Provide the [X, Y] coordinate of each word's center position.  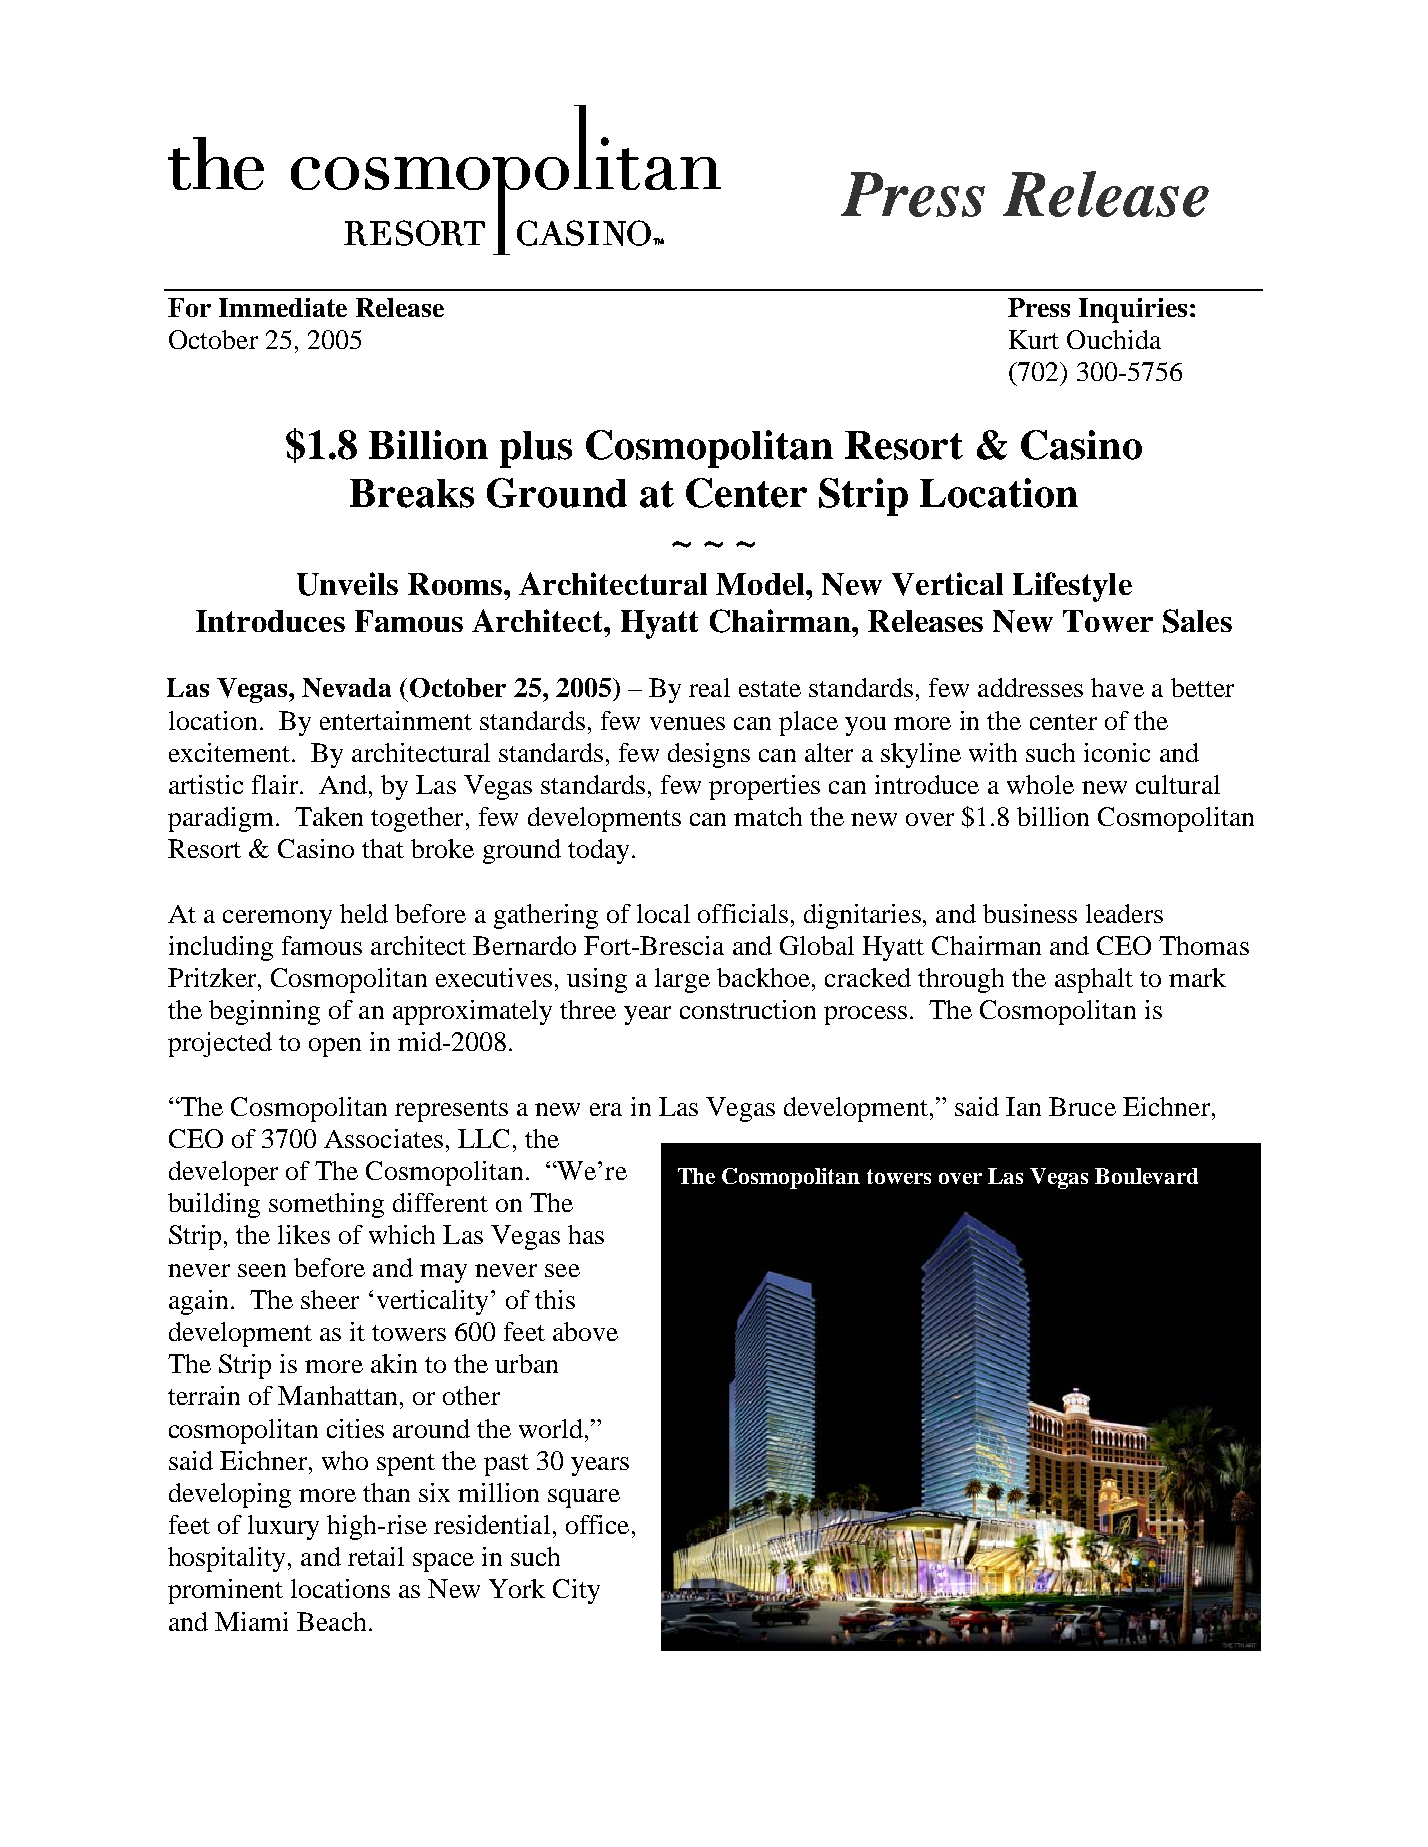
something [326, 1205]
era [606, 1109]
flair [275, 784]
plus [536, 449]
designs [709, 755]
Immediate [283, 307]
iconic [1117, 752]
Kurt [1034, 339]
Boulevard [1146, 1176]
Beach [331, 1621]
